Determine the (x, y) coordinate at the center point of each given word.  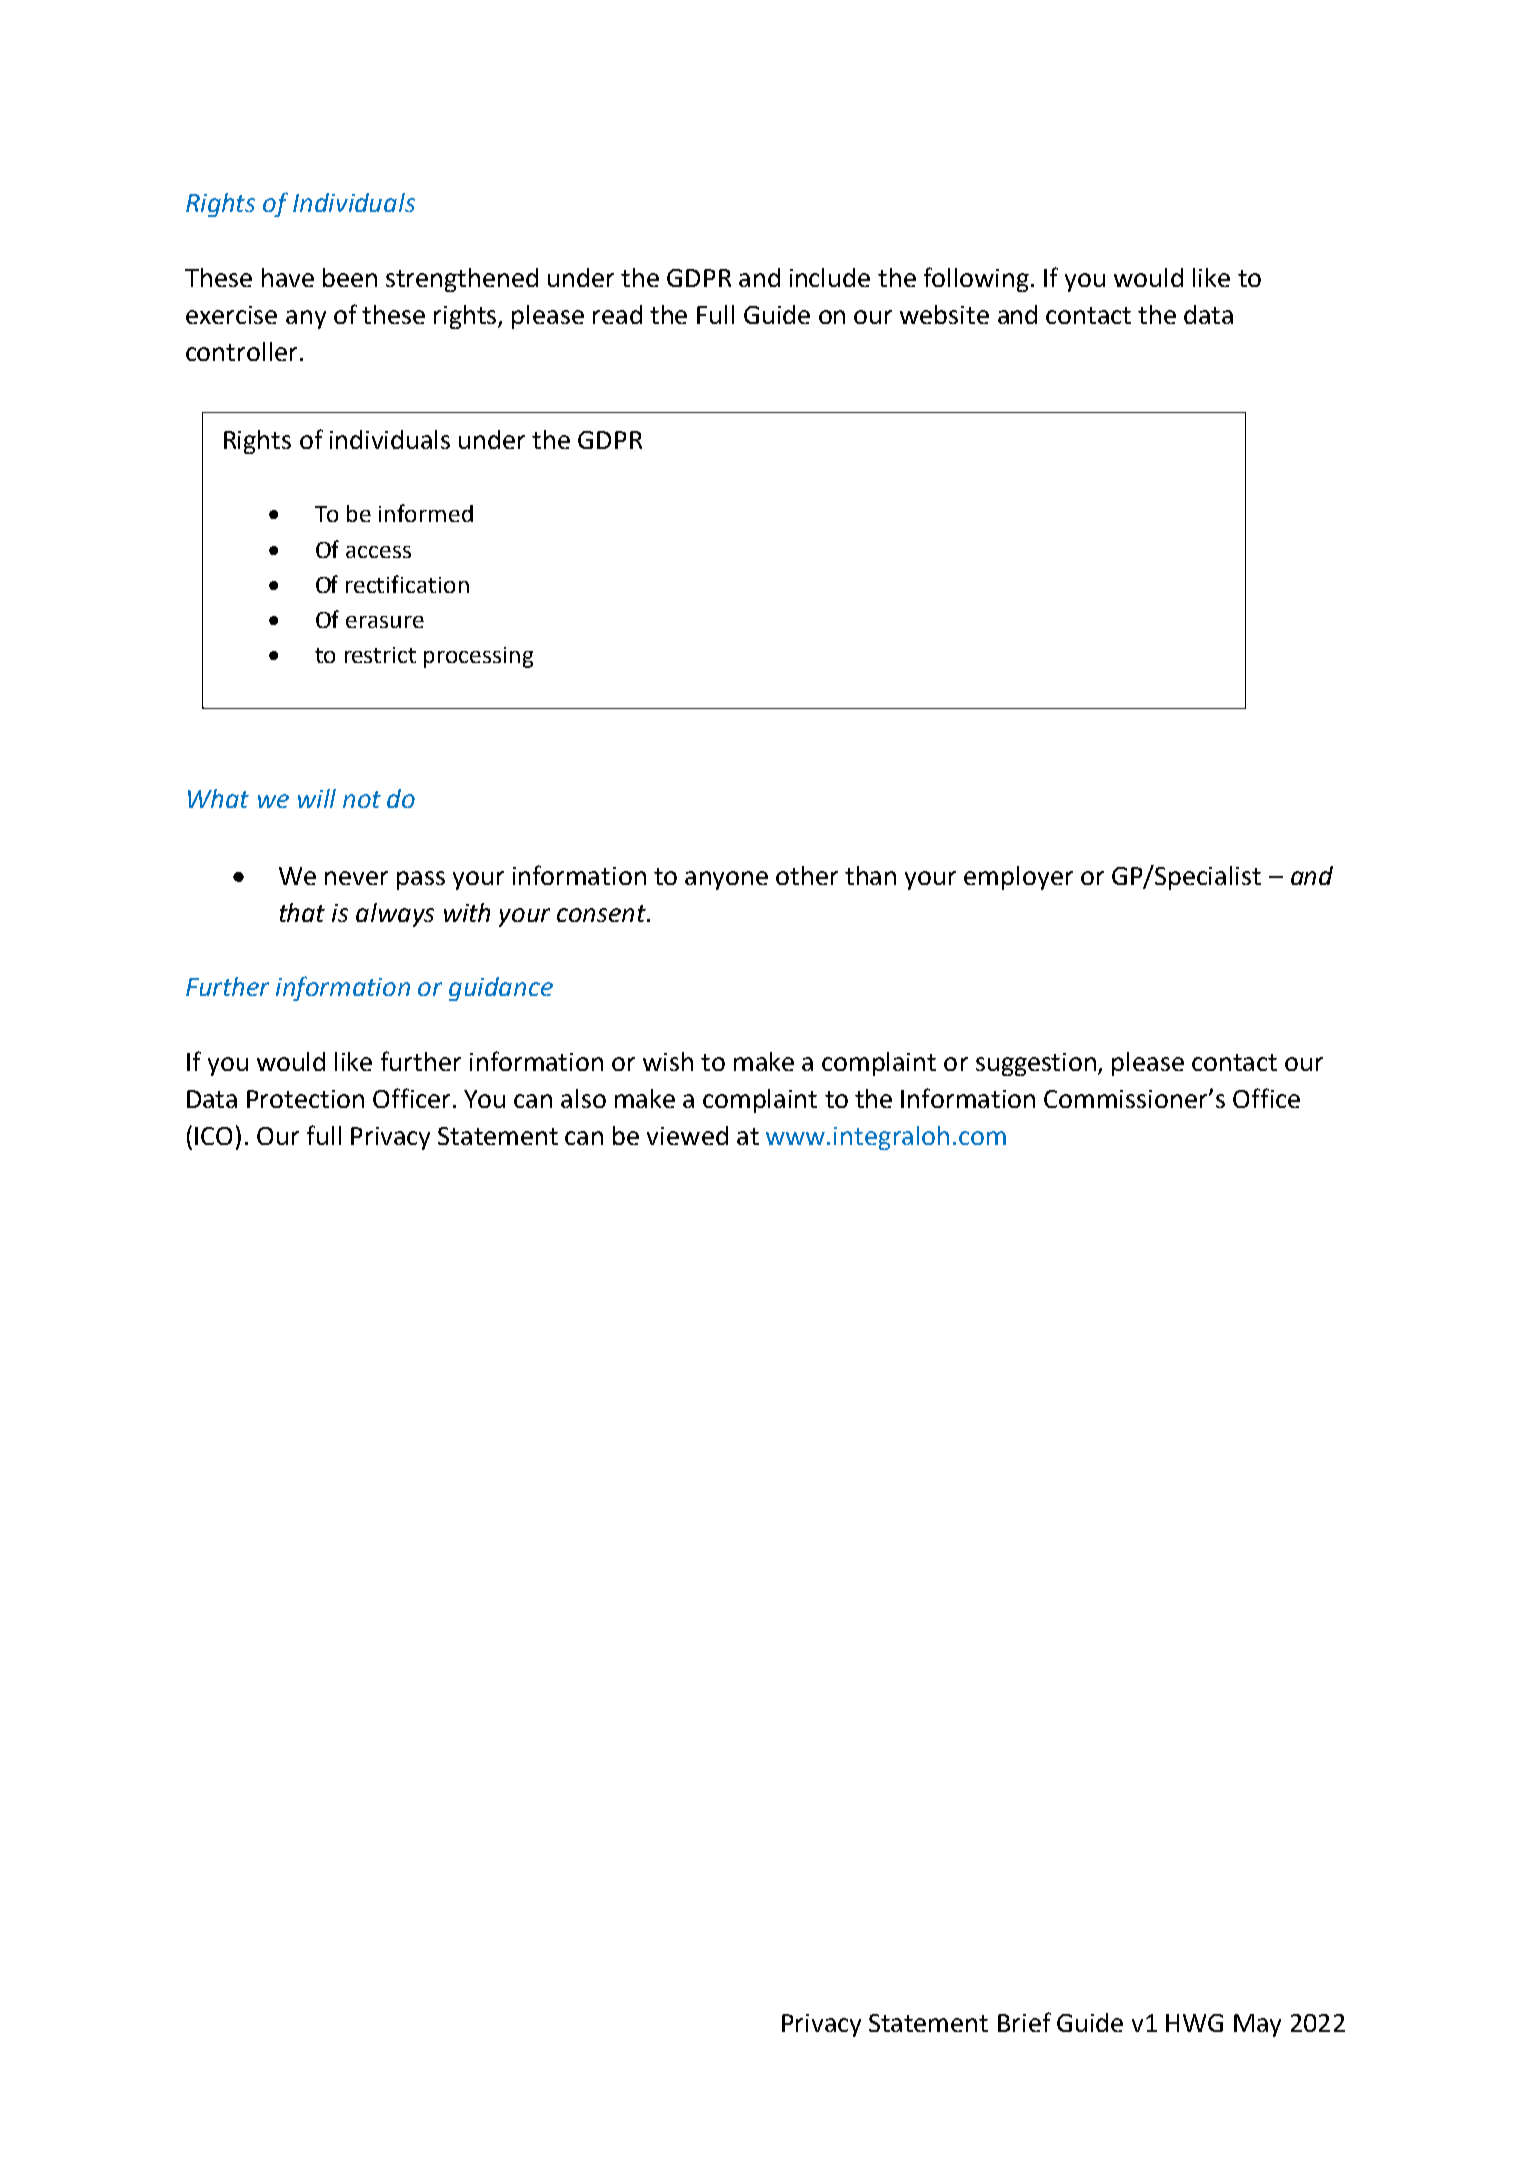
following (976, 279)
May (1257, 2025)
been (350, 277)
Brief (1024, 2022)
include (830, 277)
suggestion (1037, 1064)
